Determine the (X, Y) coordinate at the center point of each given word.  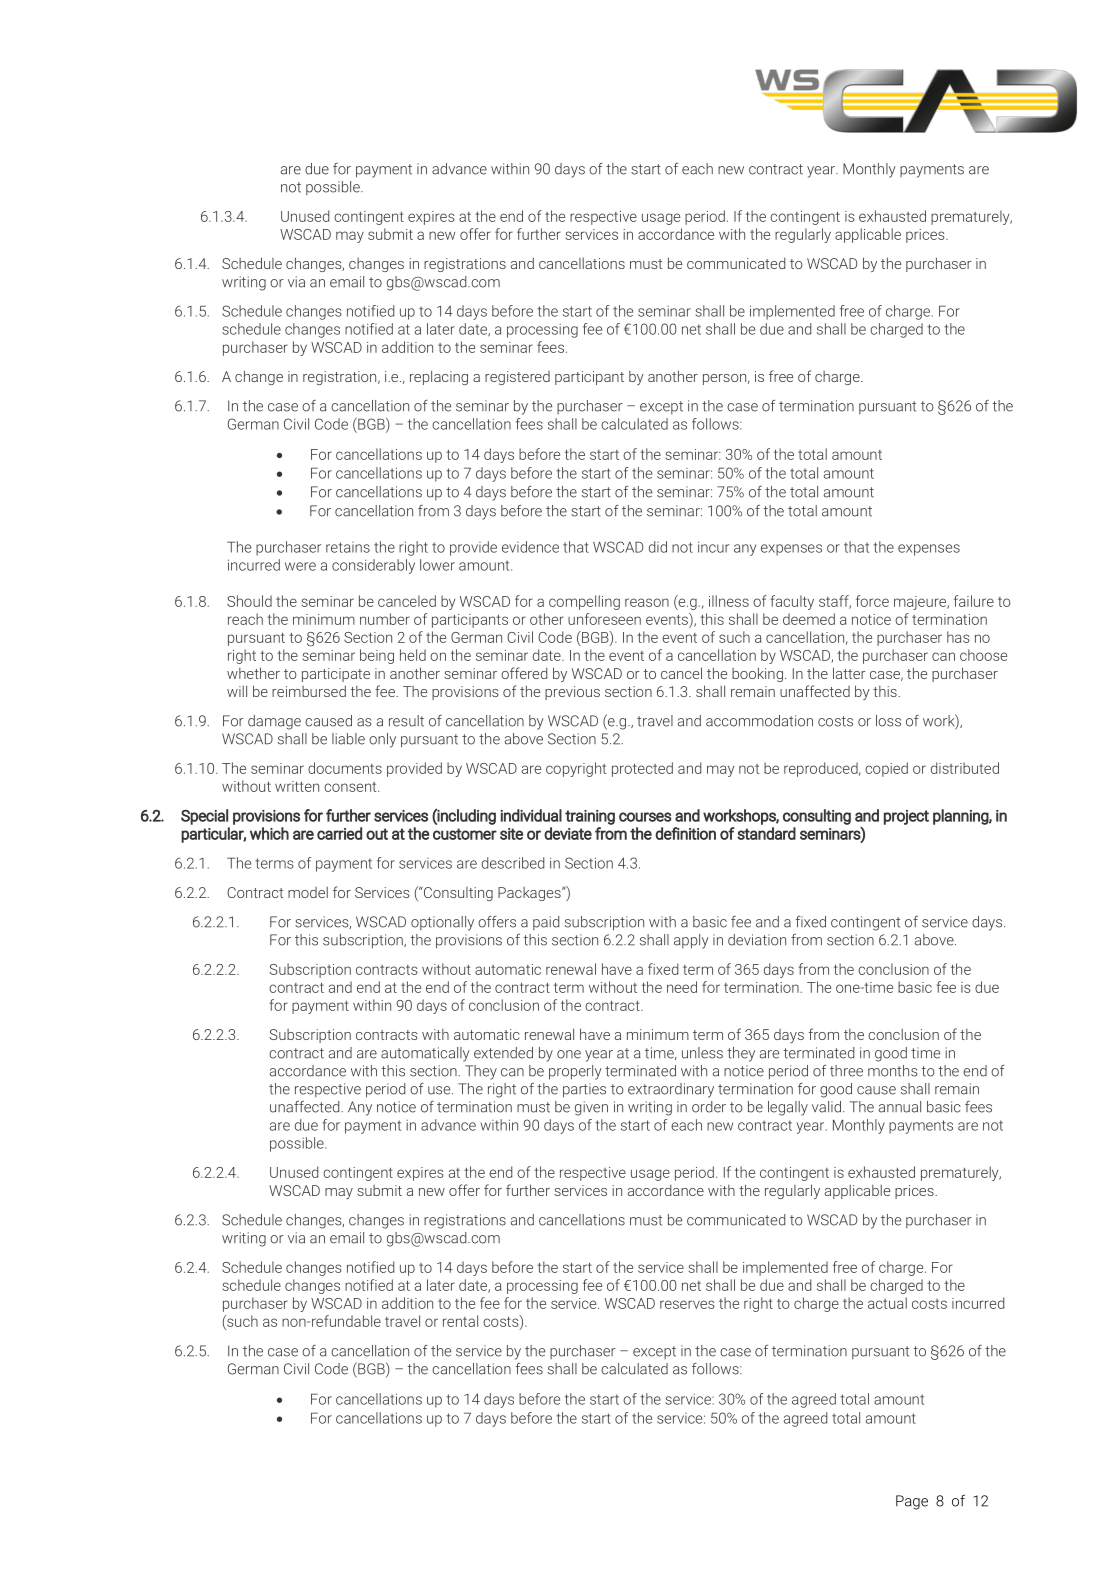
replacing (439, 377)
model (308, 892)
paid (546, 923)
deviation (757, 940)
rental (460, 1321)
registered (517, 378)
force (872, 601)
